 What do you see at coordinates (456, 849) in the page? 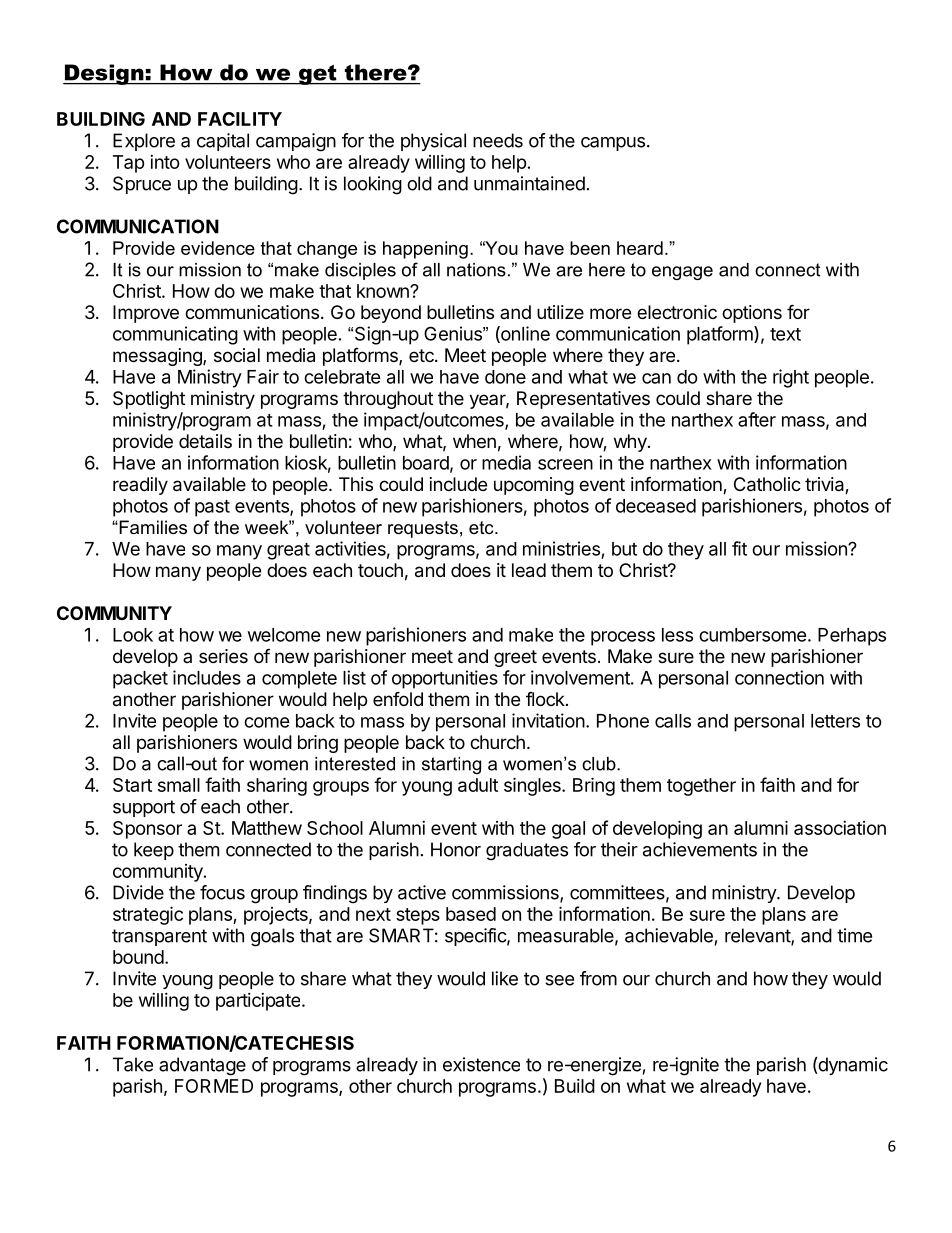
I see `Honor` at bounding box center [456, 849].
